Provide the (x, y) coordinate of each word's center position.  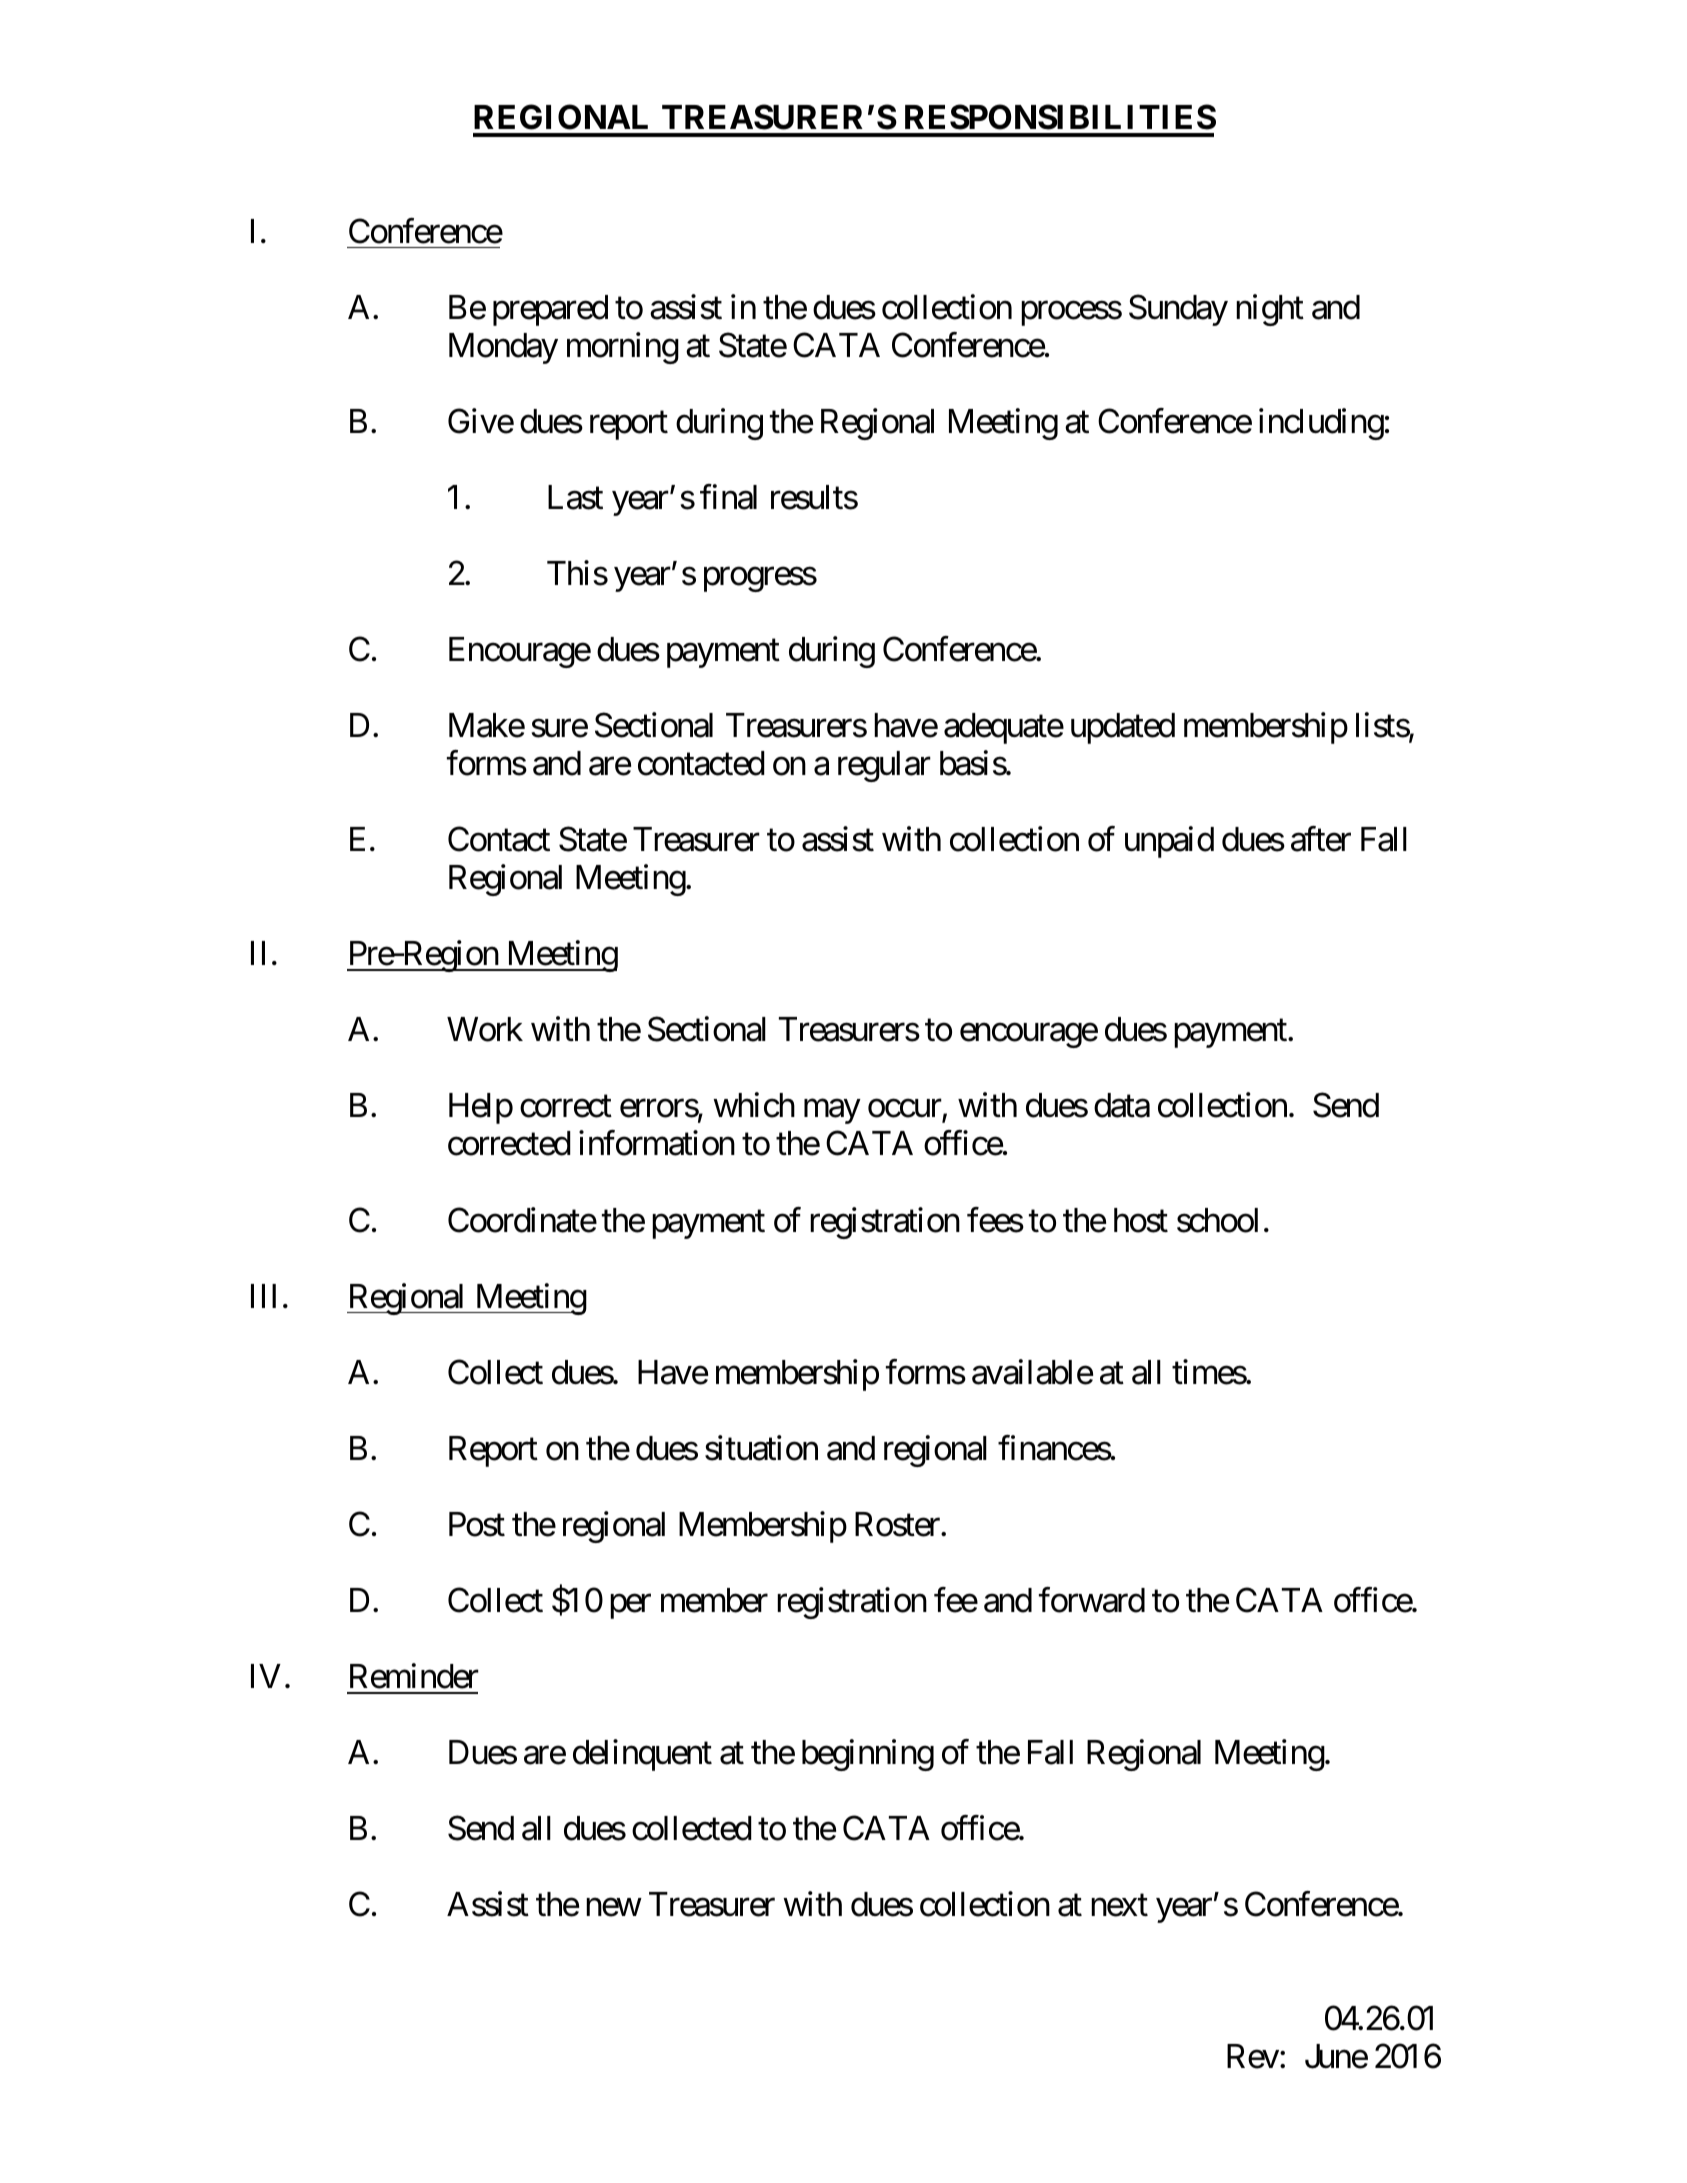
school (1217, 1220)
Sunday (1178, 310)
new (613, 1908)
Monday (503, 348)
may (832, 1112)
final (728, 497)
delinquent (642, 1755)
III (263, 1296)
